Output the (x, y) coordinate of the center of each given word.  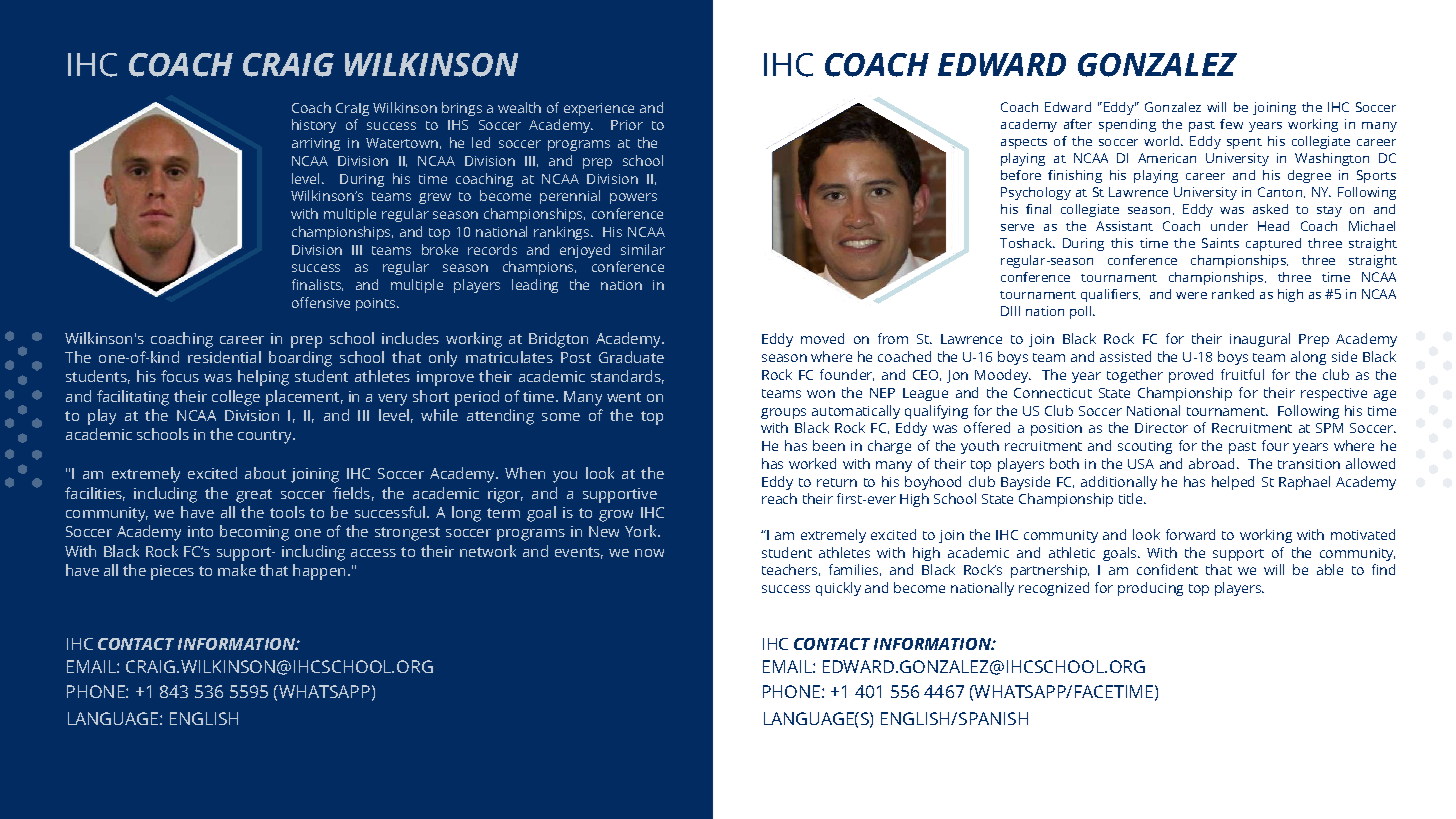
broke (440, 249)
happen (319, 572)
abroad (1211, 463)
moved (822, 338)
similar (643, 249)
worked (812, 463)
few (1231, 124)
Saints (1220, 243)
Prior (627, 125)
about (265, 473)
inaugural (1260, 340)
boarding (300, 359)
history (314, 126)
